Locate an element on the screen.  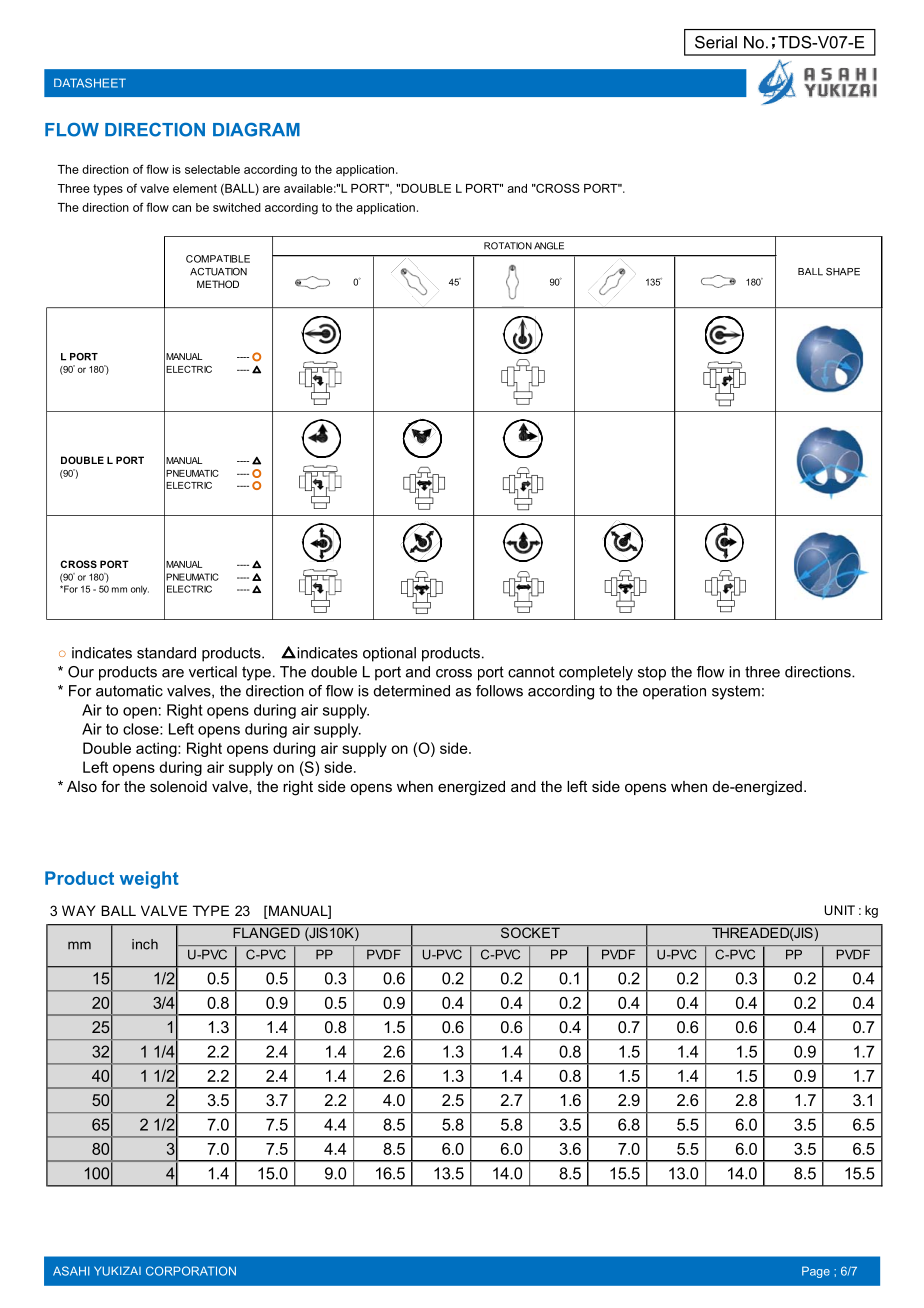
DATASHEET is located at coordinates (90, 83).
